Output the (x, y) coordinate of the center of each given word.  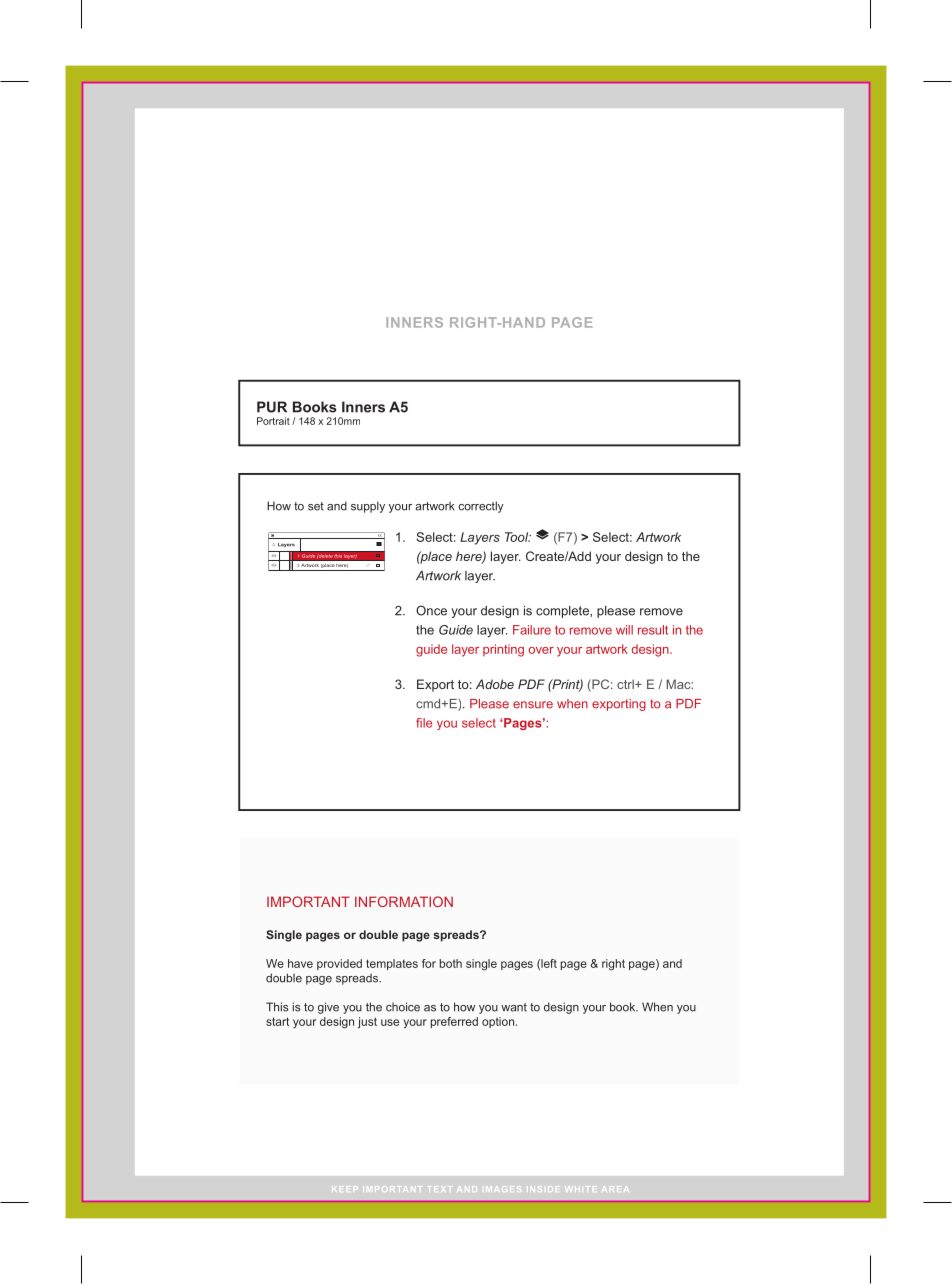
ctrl (626, 684)
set (316, 506)
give (328, 1008)
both (451, 963)
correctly (480, 507)
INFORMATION (404, 901)
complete (563, 612)
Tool (518, 537)
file (424, 723)
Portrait (273, 421)
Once (431, 610)
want (514, 1007)
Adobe (495, 684)
